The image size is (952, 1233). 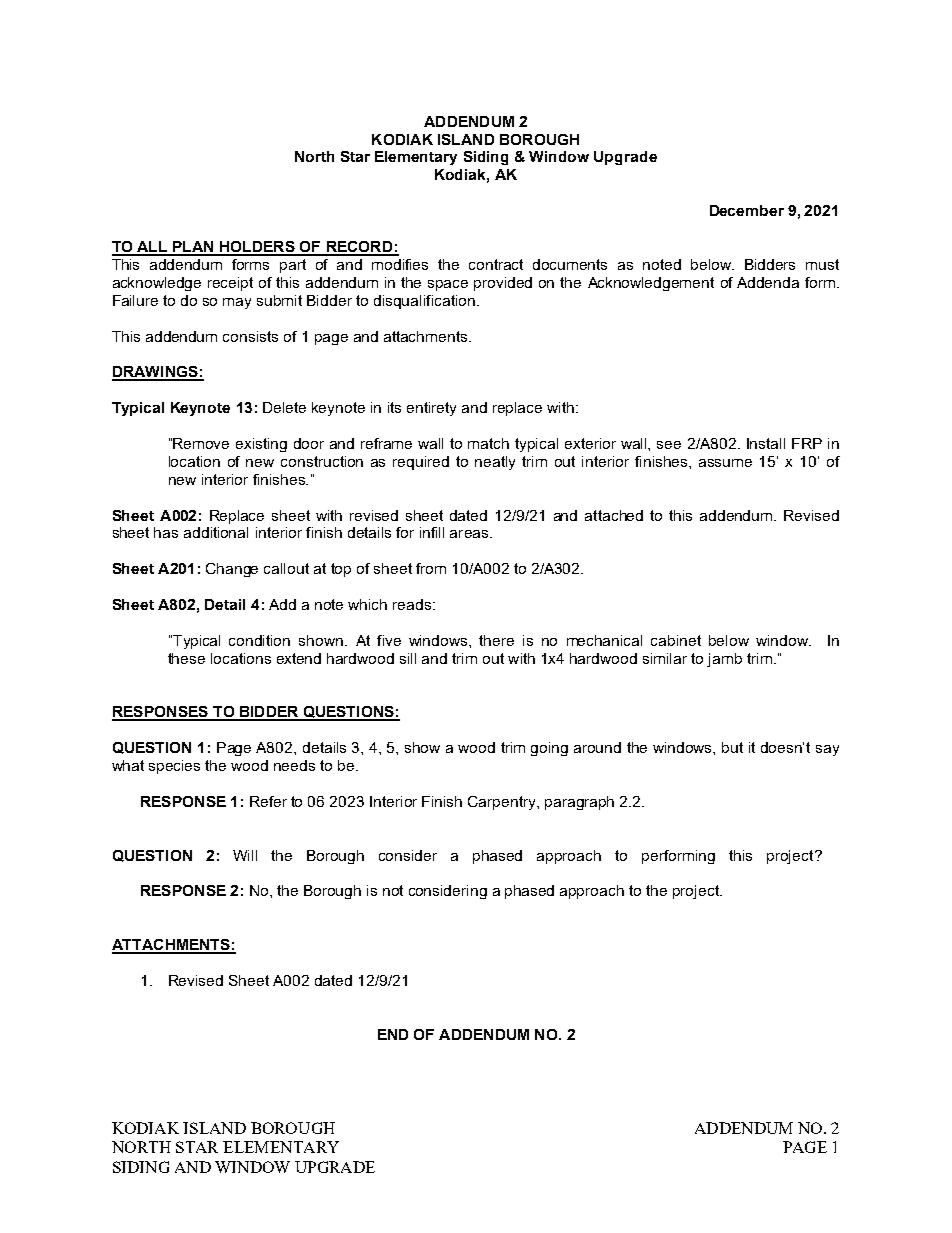 What do you see at coordinates (257, 248) in the screenshot?
I see `HOLDERS` at bounding box center [257, 248].
